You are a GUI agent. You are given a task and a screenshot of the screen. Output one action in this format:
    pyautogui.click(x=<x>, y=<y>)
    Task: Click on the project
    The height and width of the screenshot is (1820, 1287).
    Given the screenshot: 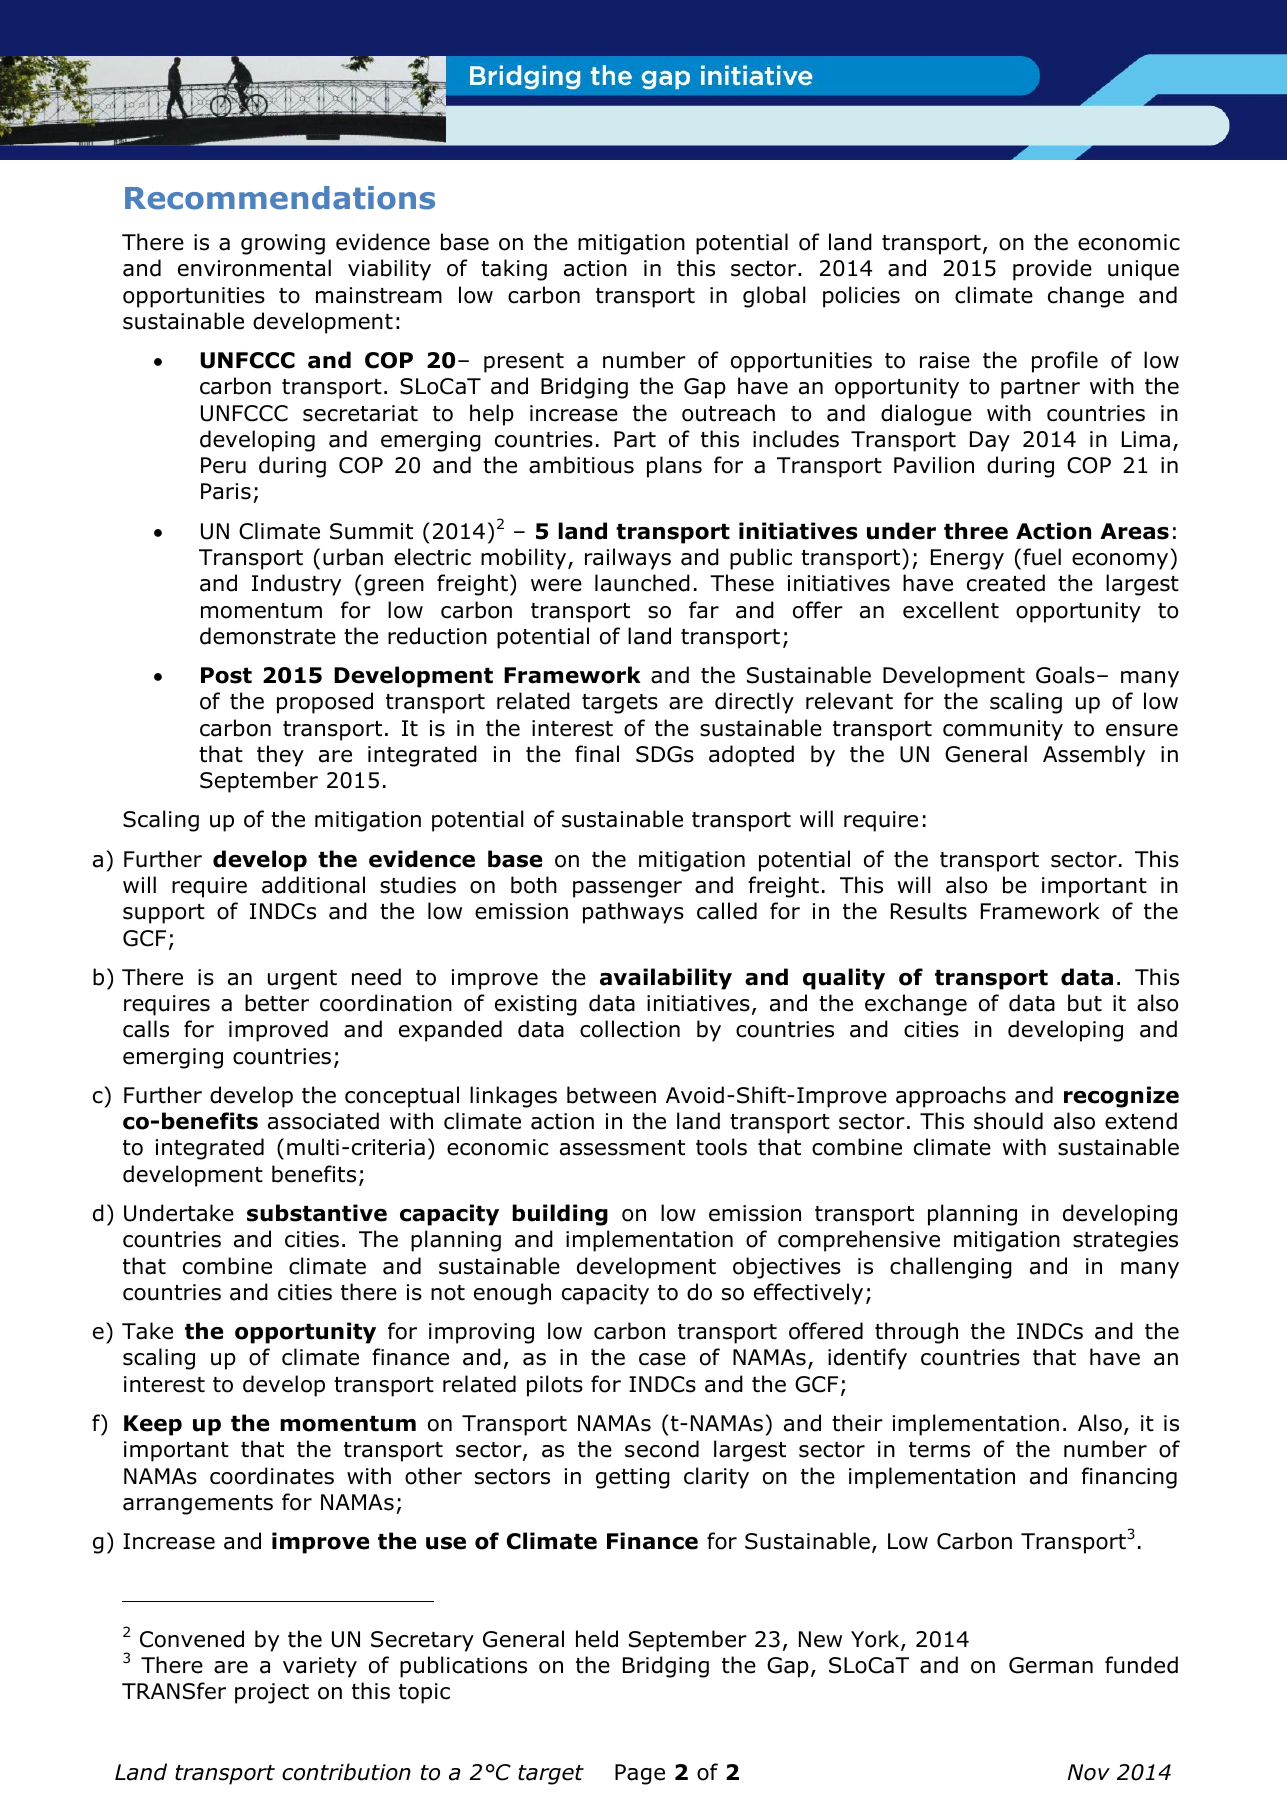 What is the action you would take?
    pyautogui.click(x=272, y=1693)
